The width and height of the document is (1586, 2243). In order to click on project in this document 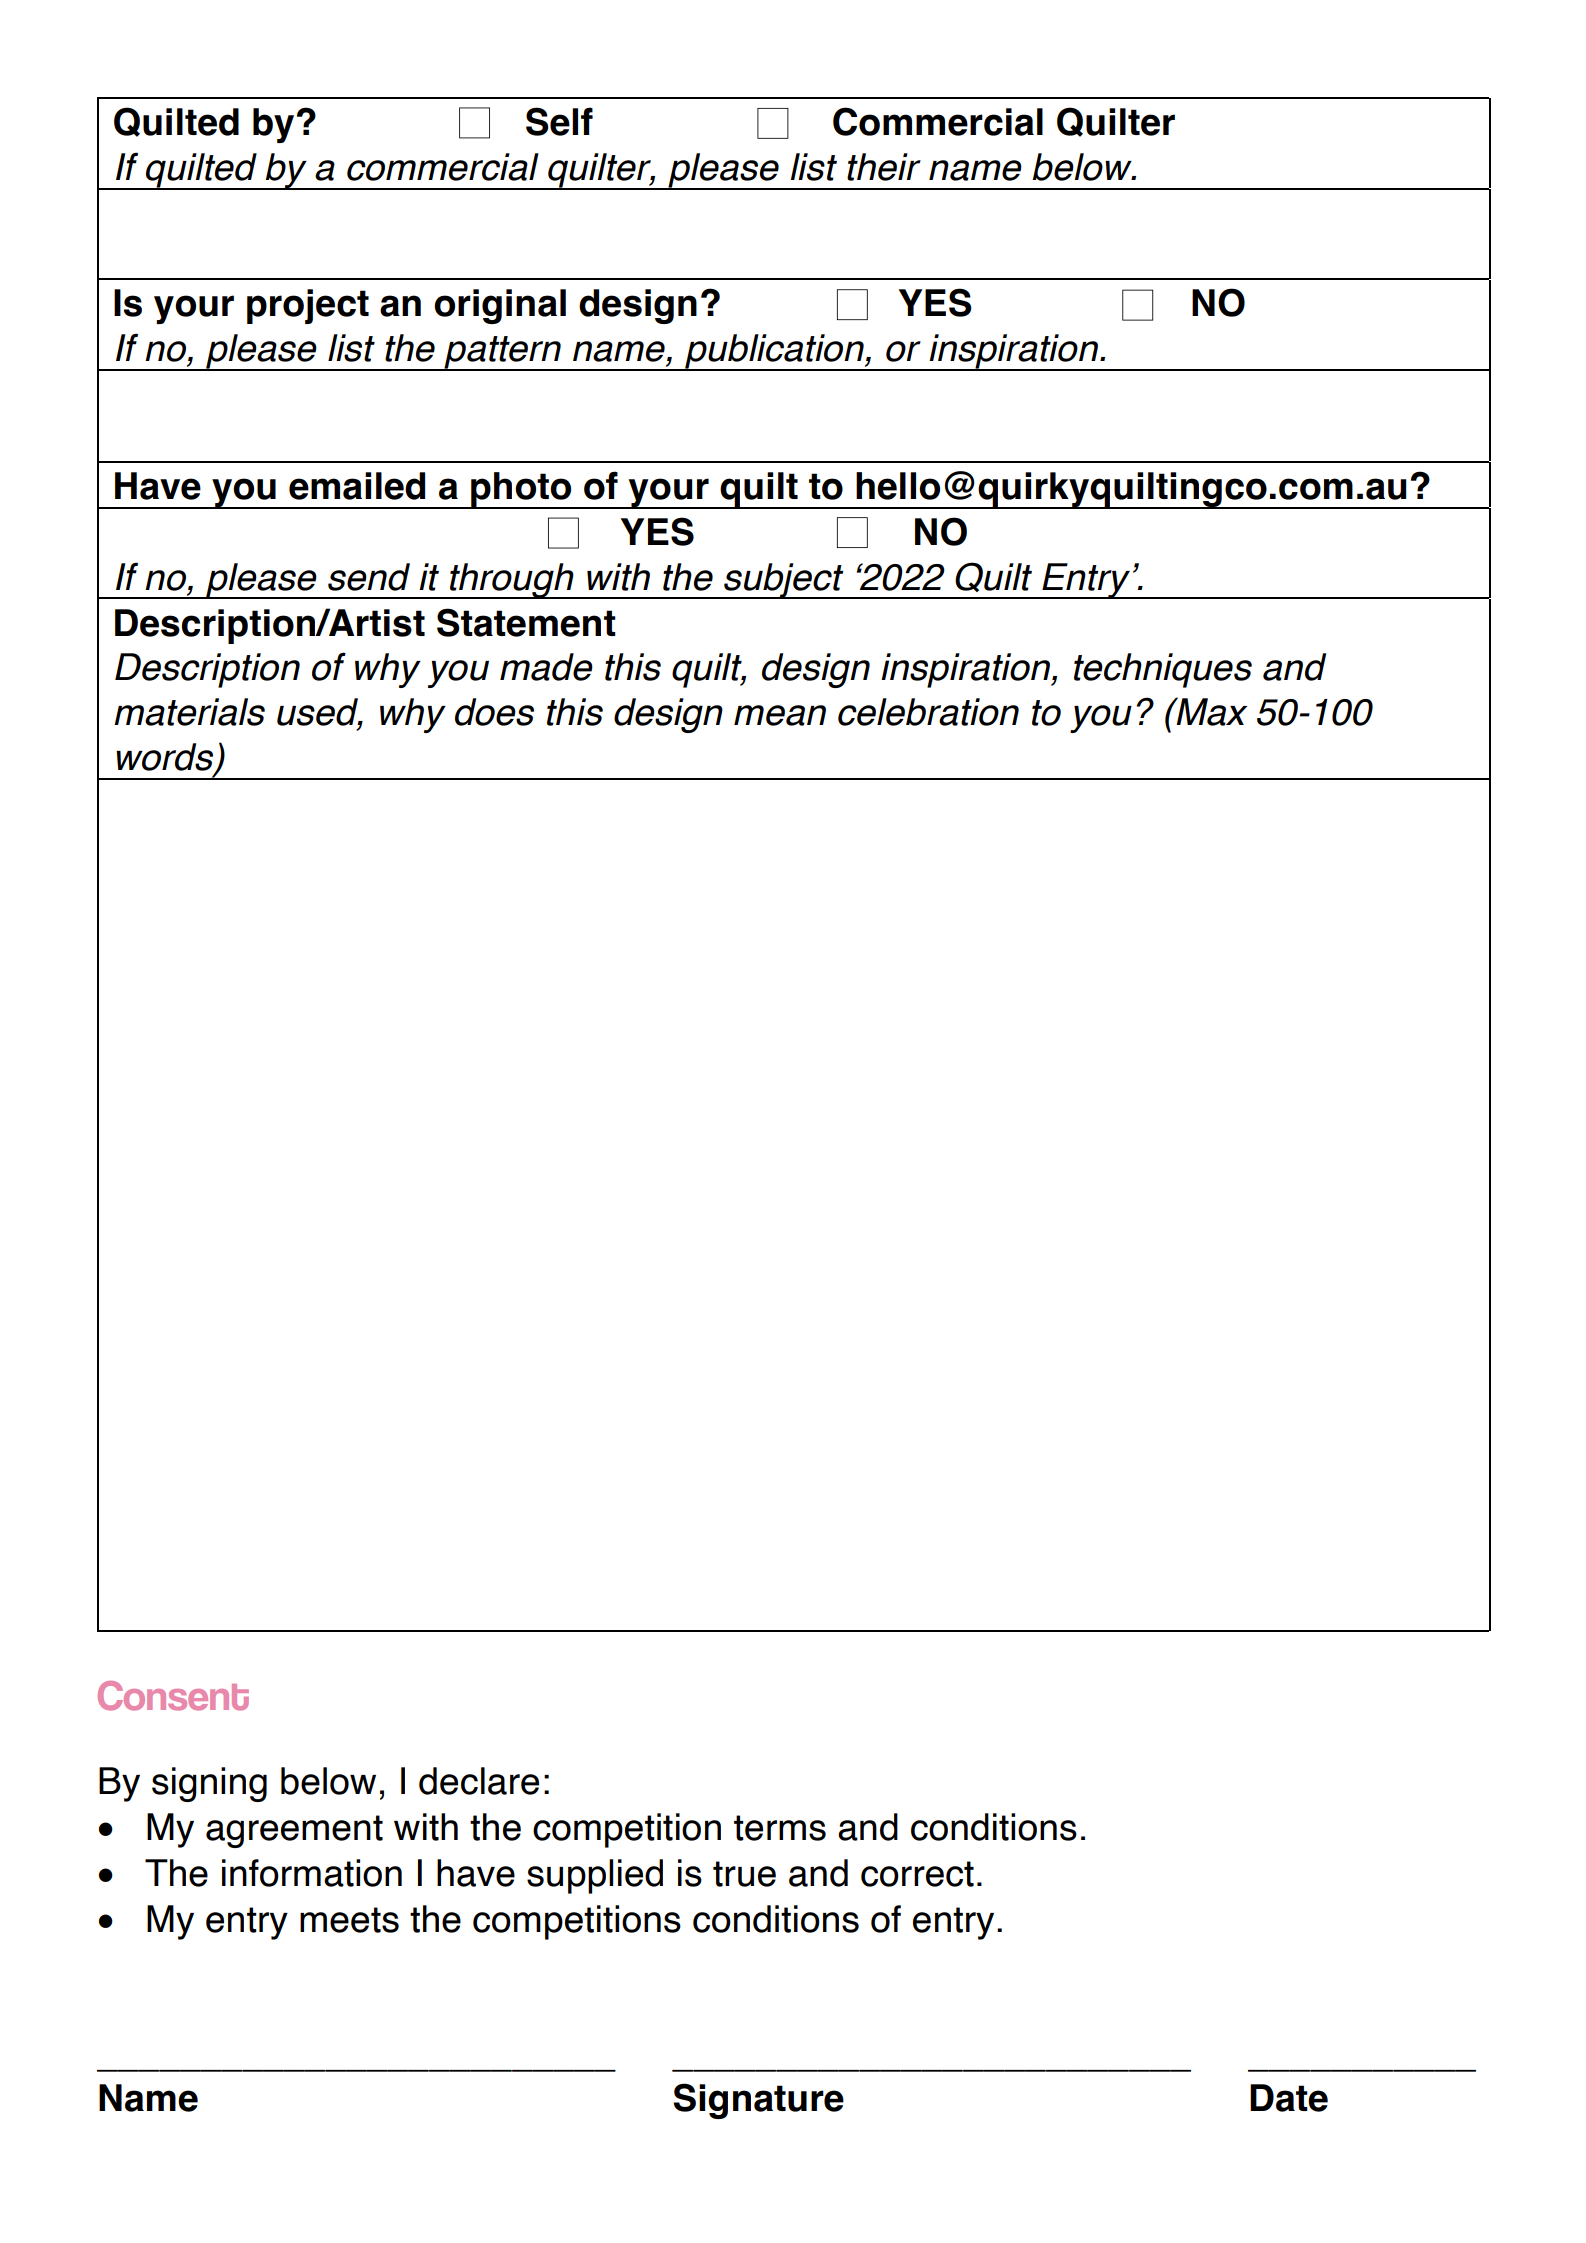, I will do `click(308, 306)`.
